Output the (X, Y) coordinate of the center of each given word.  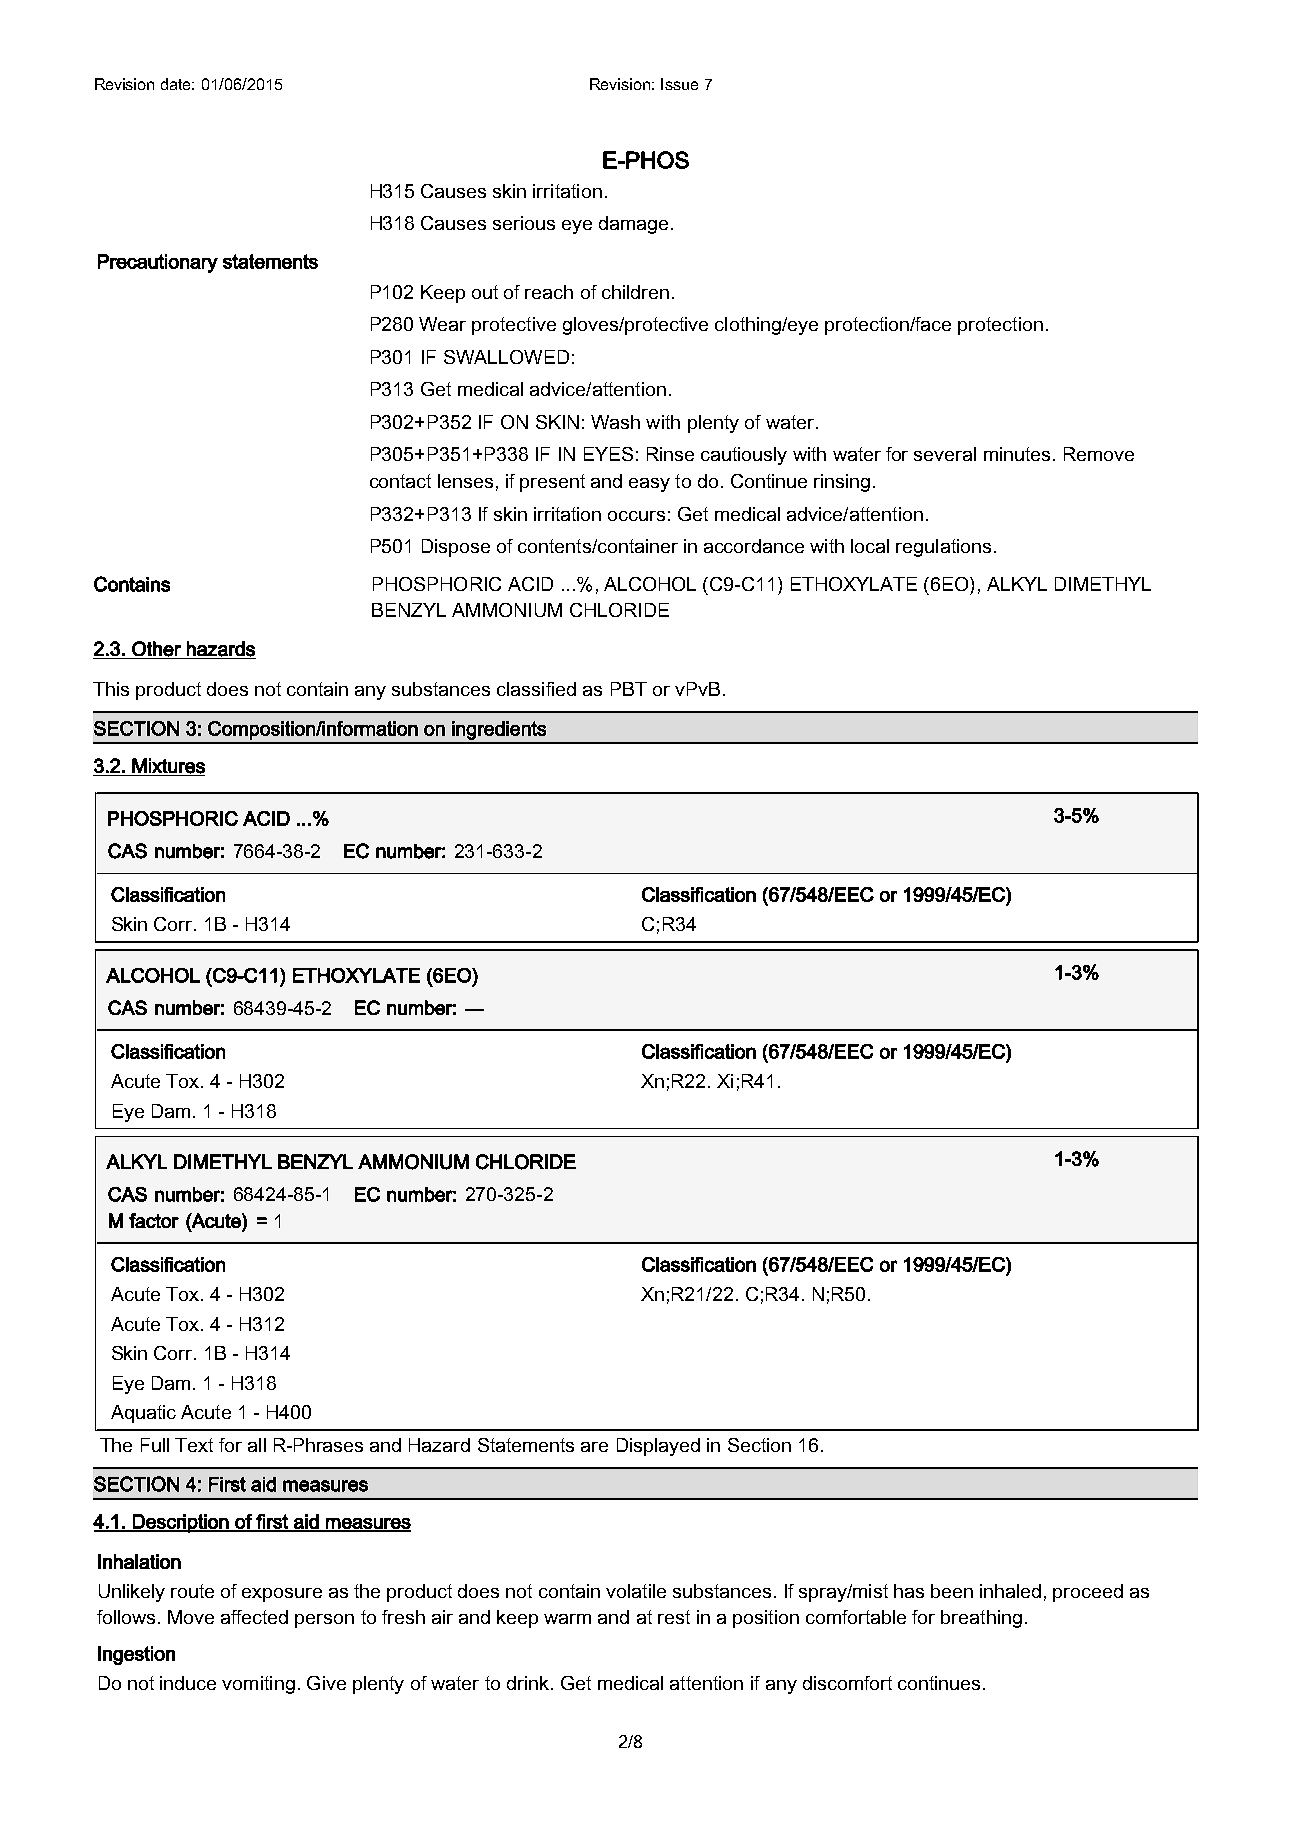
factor (154, 1220)
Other (156, 649)
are (594, 1447)
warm (567, 1619)
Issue (679, 84)
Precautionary (158, 263)
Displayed (658, 1447)
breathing (981, 1619)
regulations (943, 548)
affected (254, 1617)
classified (536, 689)
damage (633, 225)
